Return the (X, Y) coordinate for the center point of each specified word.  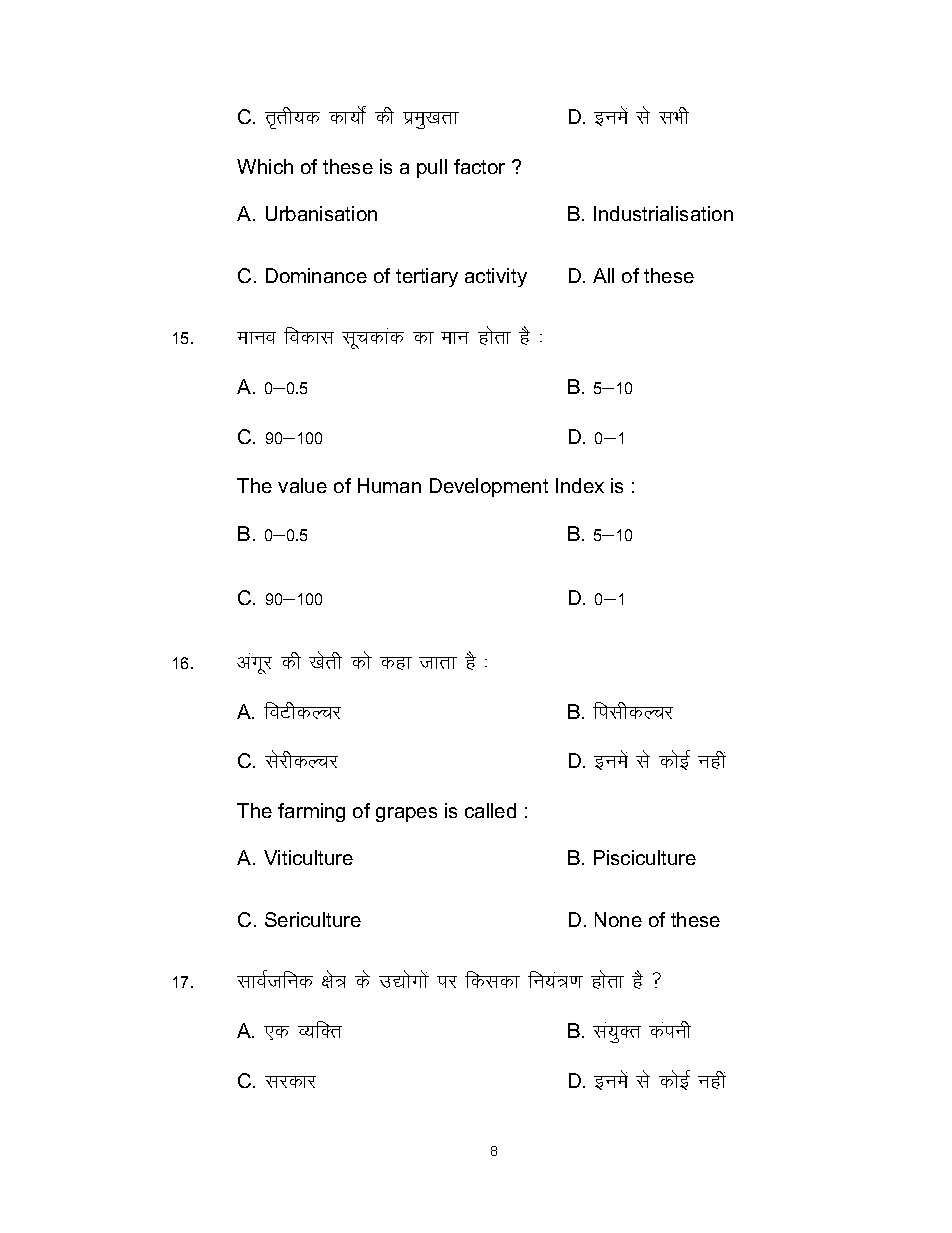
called (490, 810)
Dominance (316, 275)
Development (489, 487)
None (618, 919)
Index (580, 485)
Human (389, 485)
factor (479, 166)
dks (361, 660)
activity (496, 277)
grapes (406, 814)
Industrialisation (663, 213)
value (302, 485)
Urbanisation (321, 213)
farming (311, 812)
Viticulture (308, 857)
